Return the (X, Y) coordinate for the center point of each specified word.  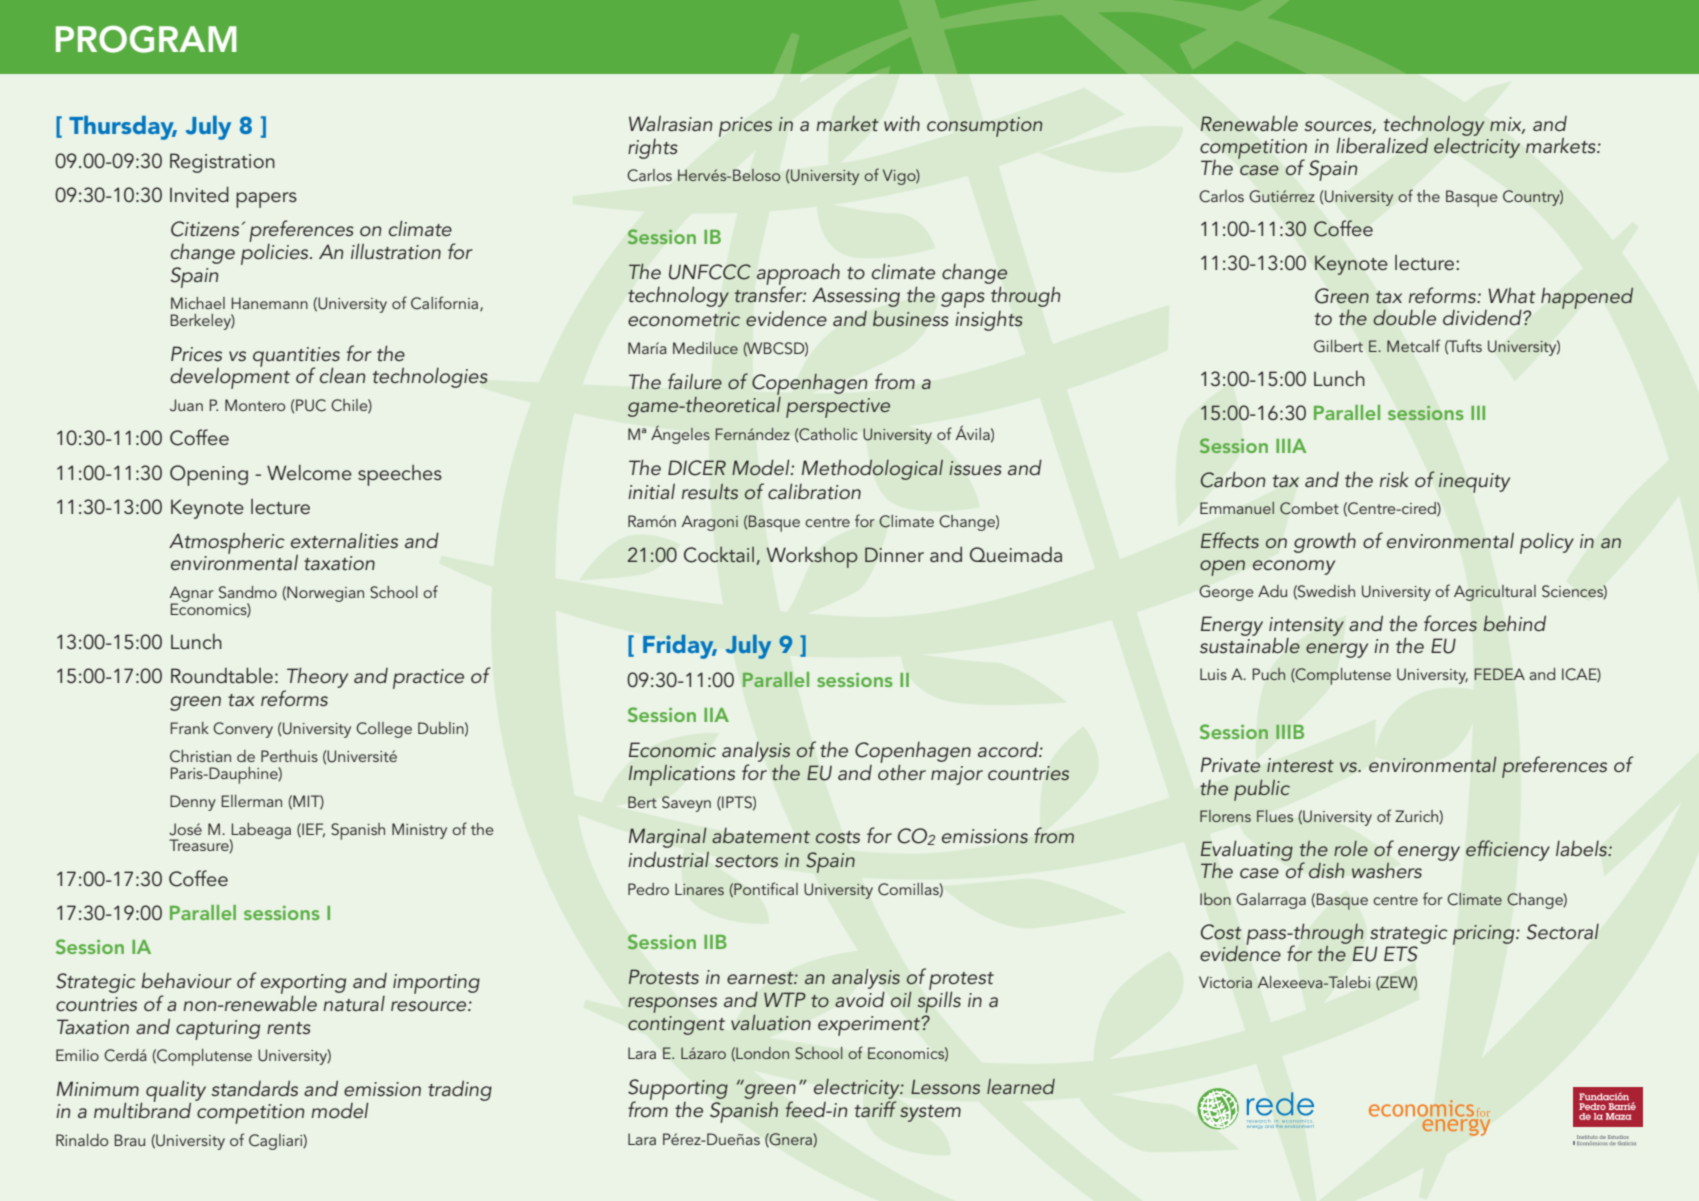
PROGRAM (146, 39)
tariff (875, 1109)
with (902, 123)
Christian (200, 756)
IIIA (1291, 446)
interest (1300, 765)
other (902, 771)
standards (254, 1088)
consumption (984, 127)
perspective (838, 408)
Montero (255, 405)
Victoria (1225, 982)
